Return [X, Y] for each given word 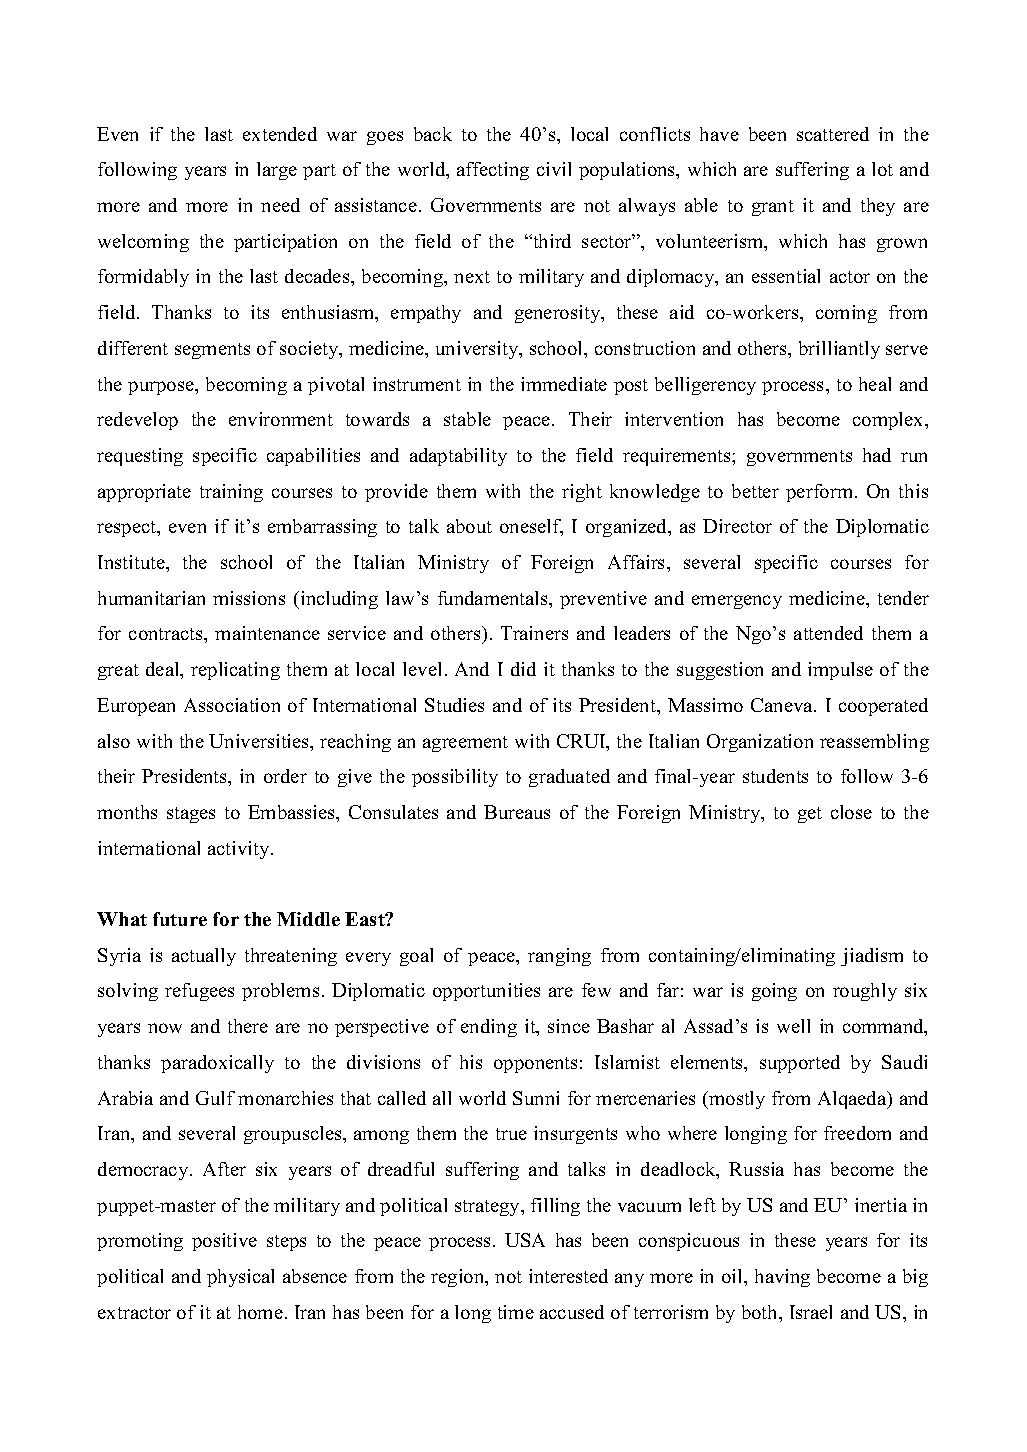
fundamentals [494, 598]
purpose [162, 388]
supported [800, 1064]
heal [875, 384]
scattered [833, 134]
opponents [535, 1065]
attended [828, 633]
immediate [564, 384]
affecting [493, 171]
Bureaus [517, 812]
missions [249, 598]
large [277, 171]
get [810, 815]
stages [191, 815]
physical [240, 1278]
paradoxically [217, 1064]
